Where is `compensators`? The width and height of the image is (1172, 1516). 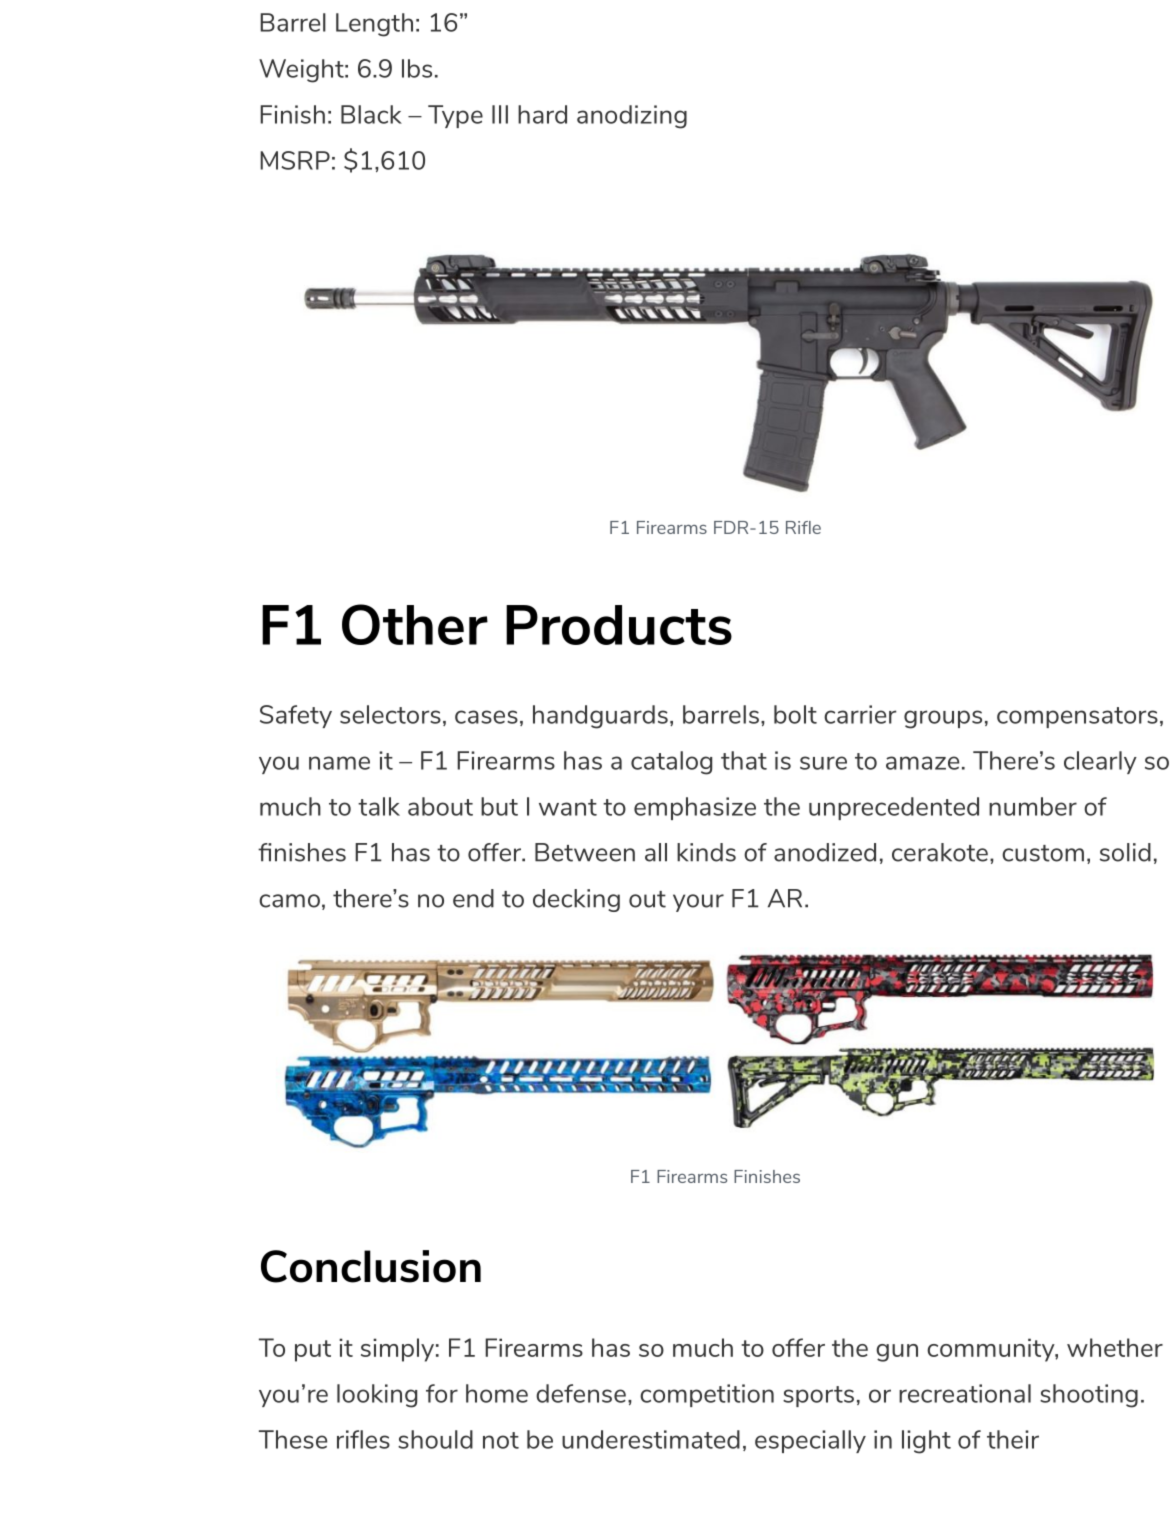
compensators is located at coordinates (1077, 717).
